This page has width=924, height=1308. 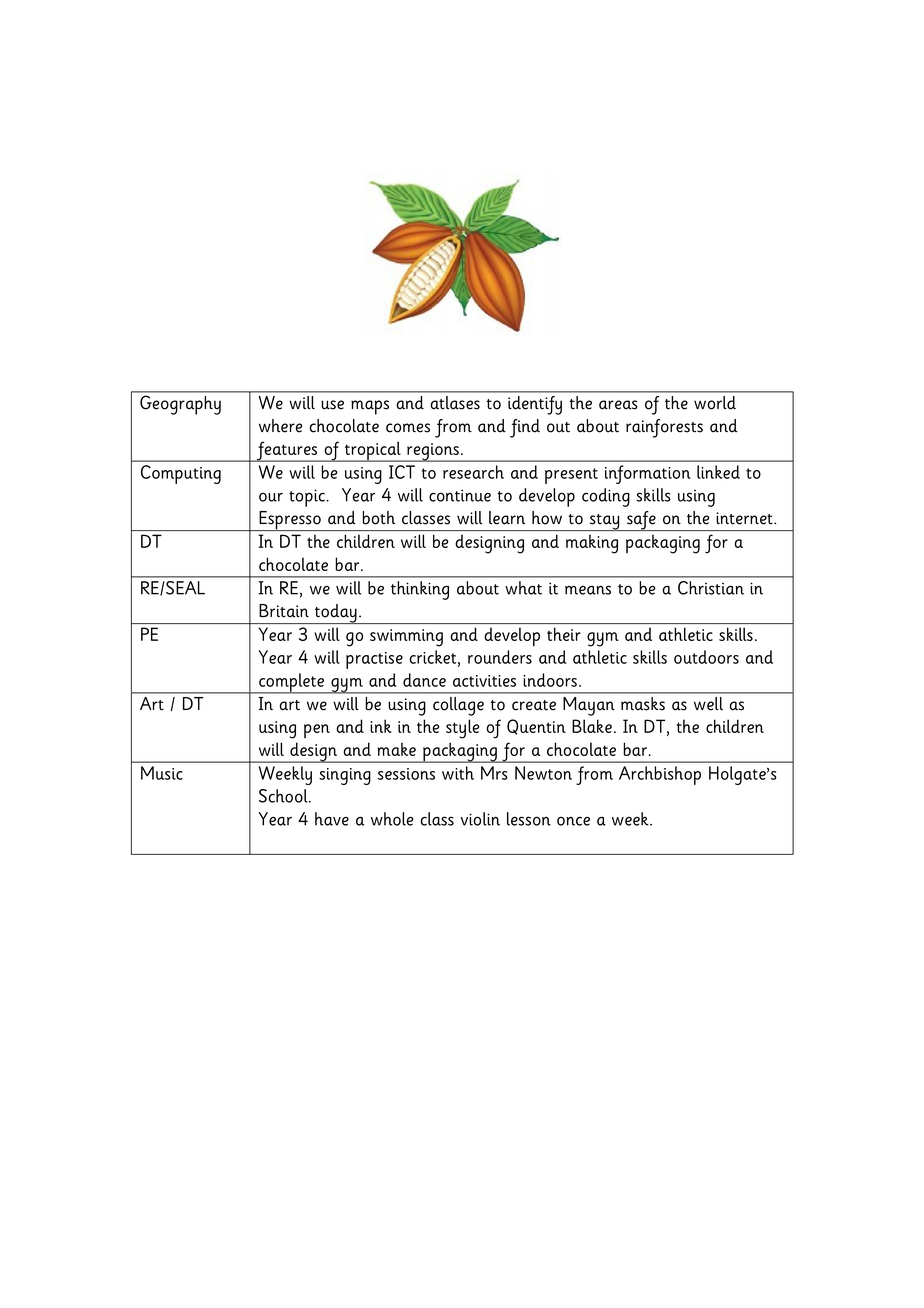 I want to click on rainforests, so click(x=664, y=428).
